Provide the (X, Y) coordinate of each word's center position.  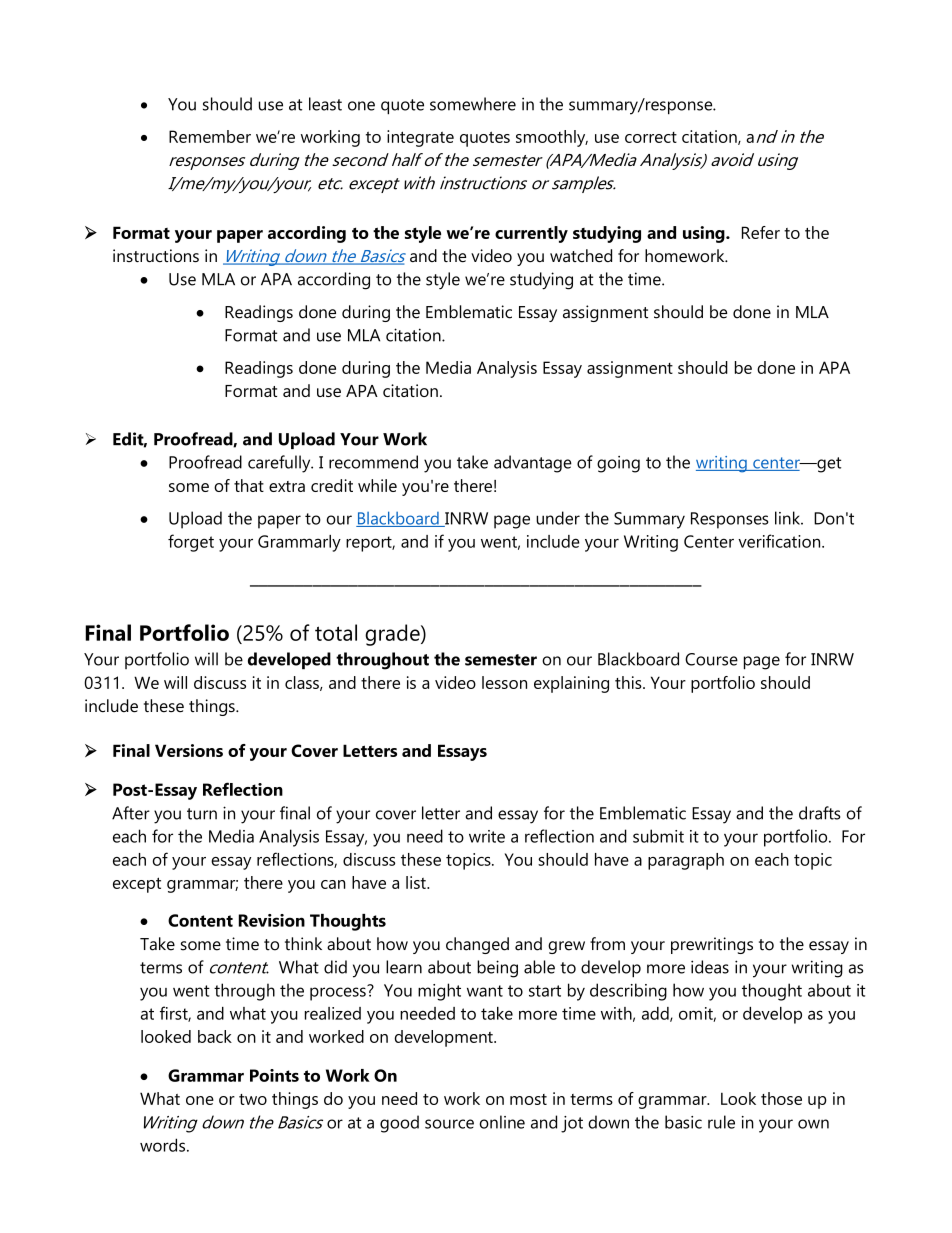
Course (711, 659)
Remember (210, 136)
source (449, 1124)
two (253, 1099)
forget (191, 543)
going (618, 464)
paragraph (686, 861)
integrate (420, 138)
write (487, 836)
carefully (280, 464)
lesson (504, 682)
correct (651, 137)
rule (721, 1122)
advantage (533, 464)
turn (202, 814)
